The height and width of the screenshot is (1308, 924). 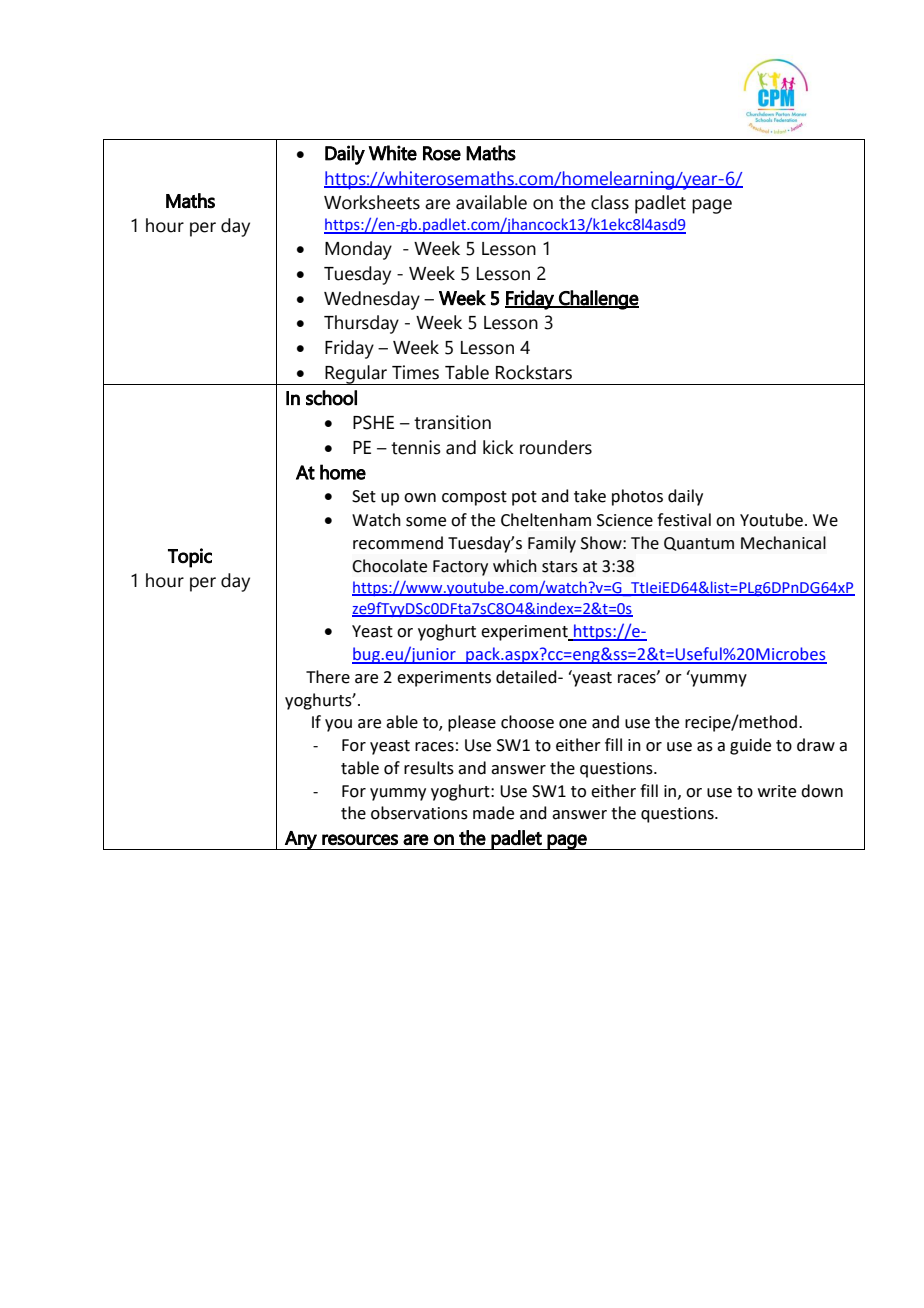 What do you see at coordinates (493, 813) in the screenshot?
I see `made` at bounding box center [493, 813].
